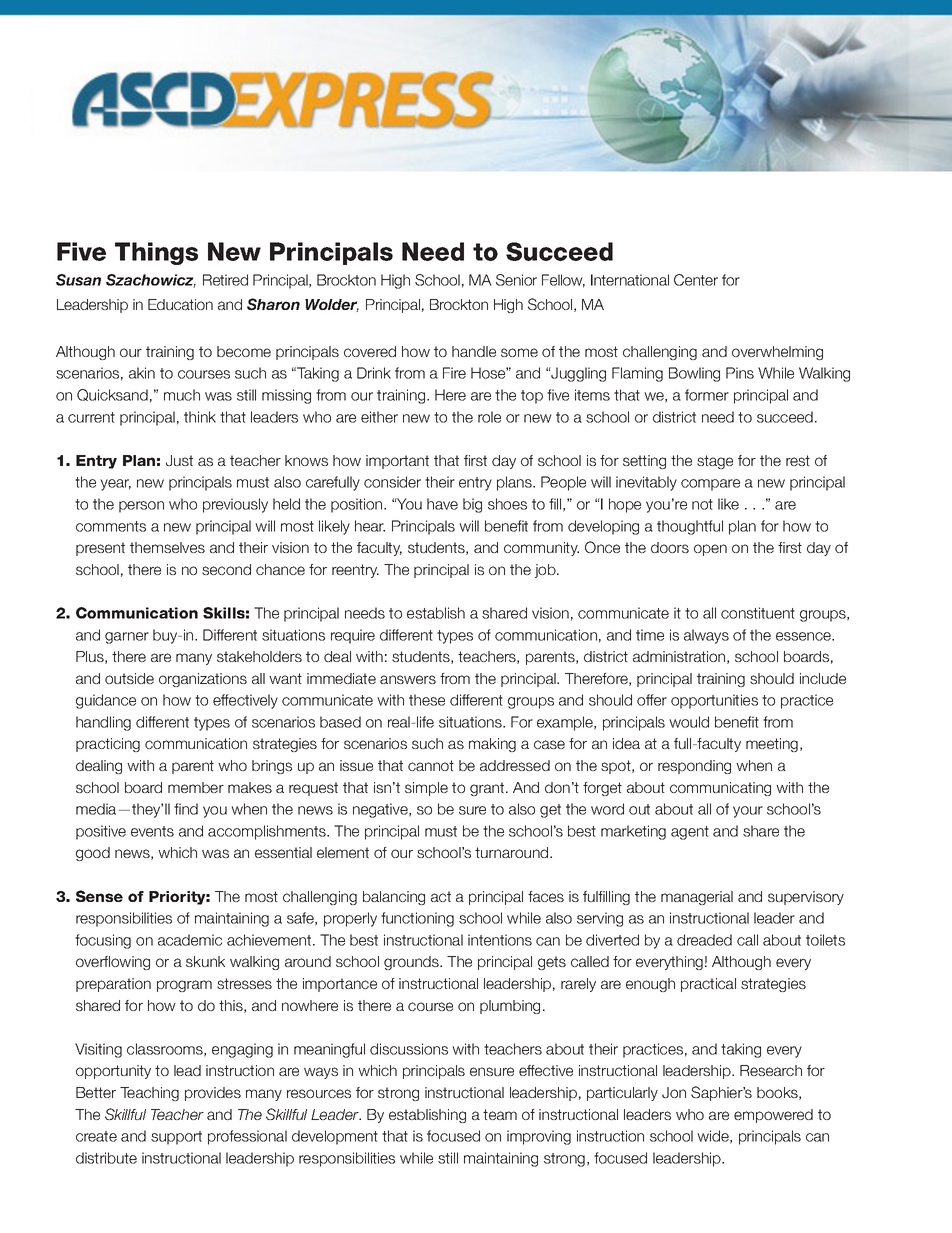 The height and width of the image is (1233, 952). I want to click on Center, so click(696, 280).
